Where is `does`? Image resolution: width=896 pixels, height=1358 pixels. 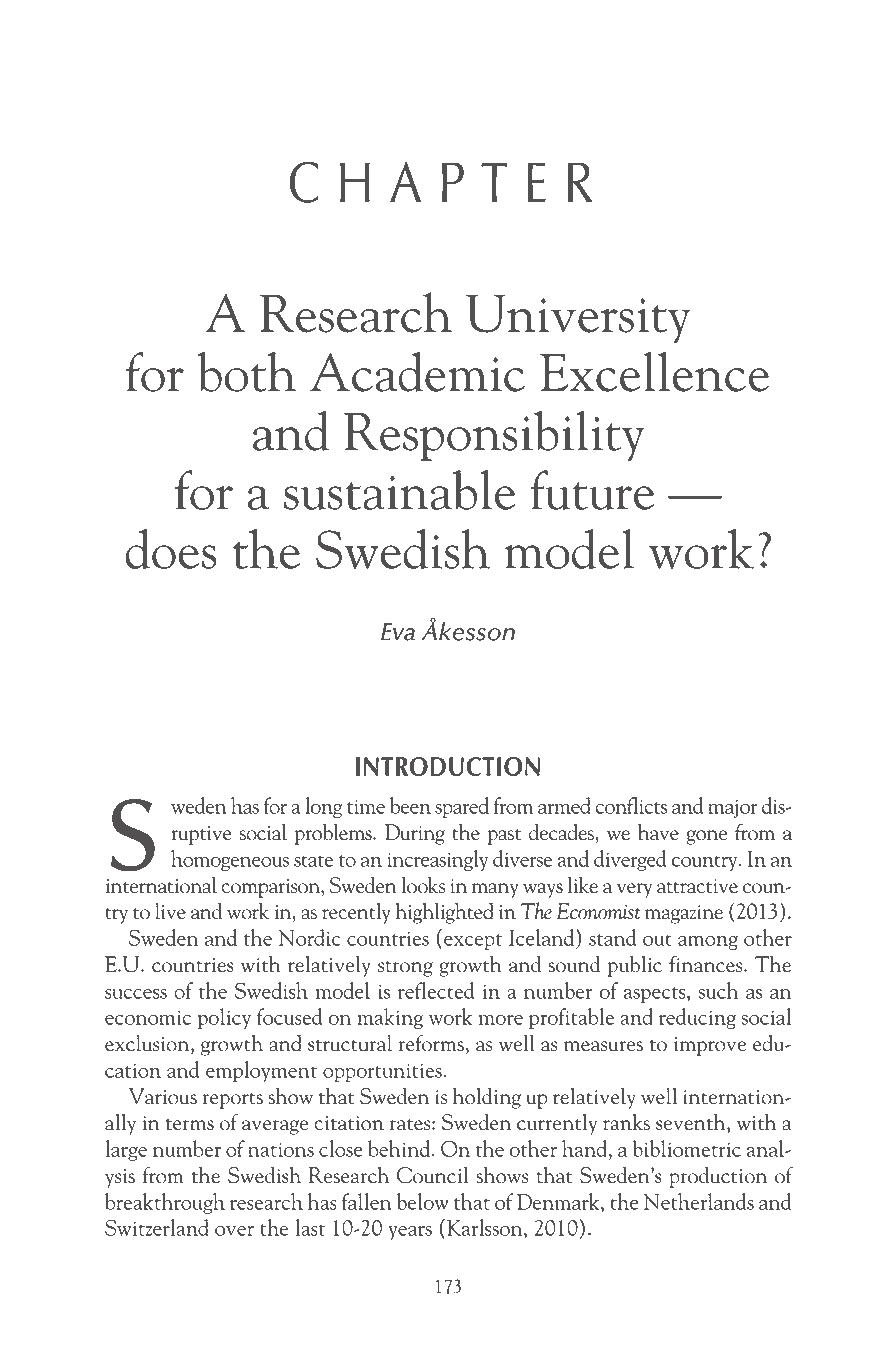 does is located at coordinates (171, 549).
